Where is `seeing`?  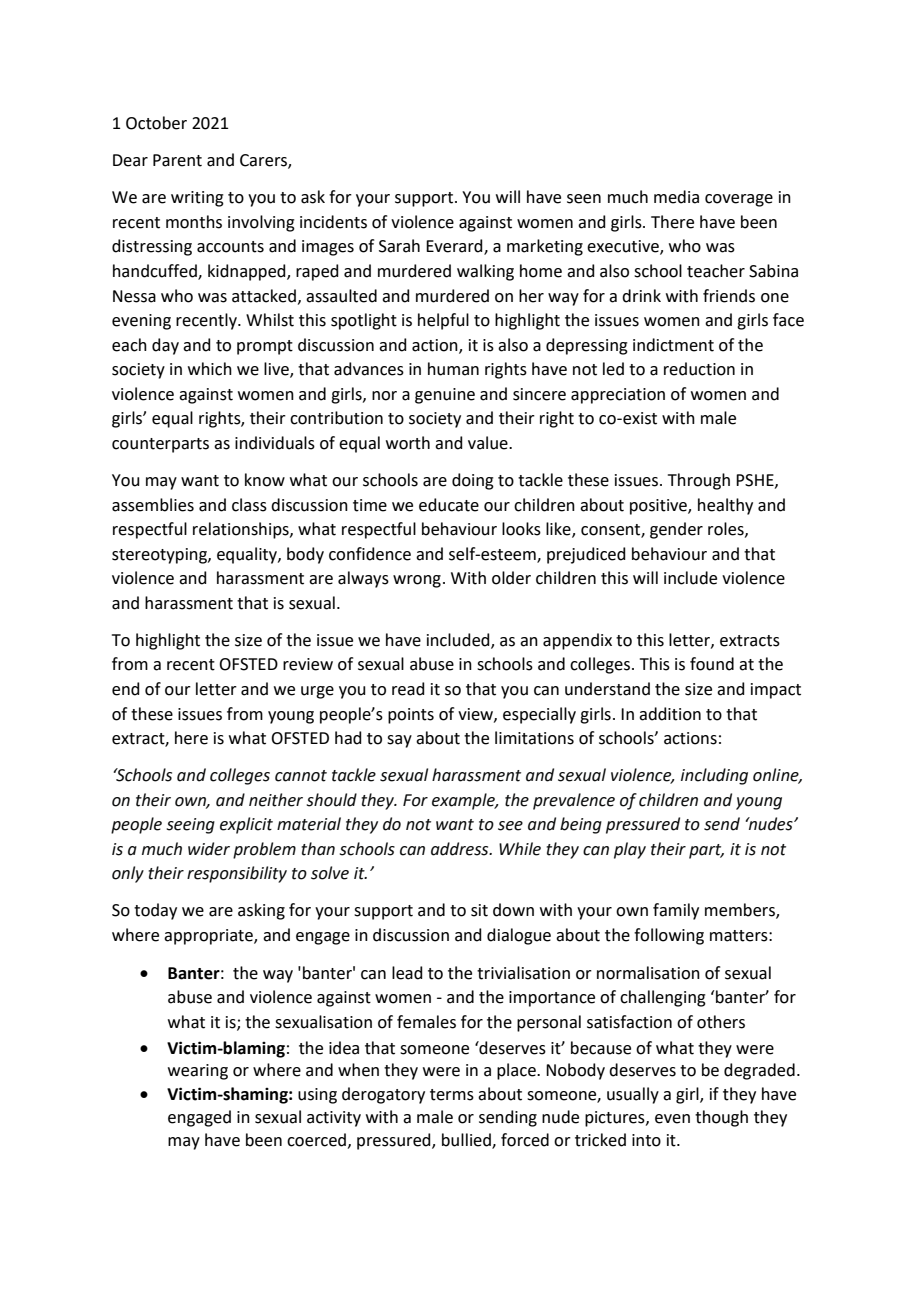 seeing is located at coordinates (191, 826).
